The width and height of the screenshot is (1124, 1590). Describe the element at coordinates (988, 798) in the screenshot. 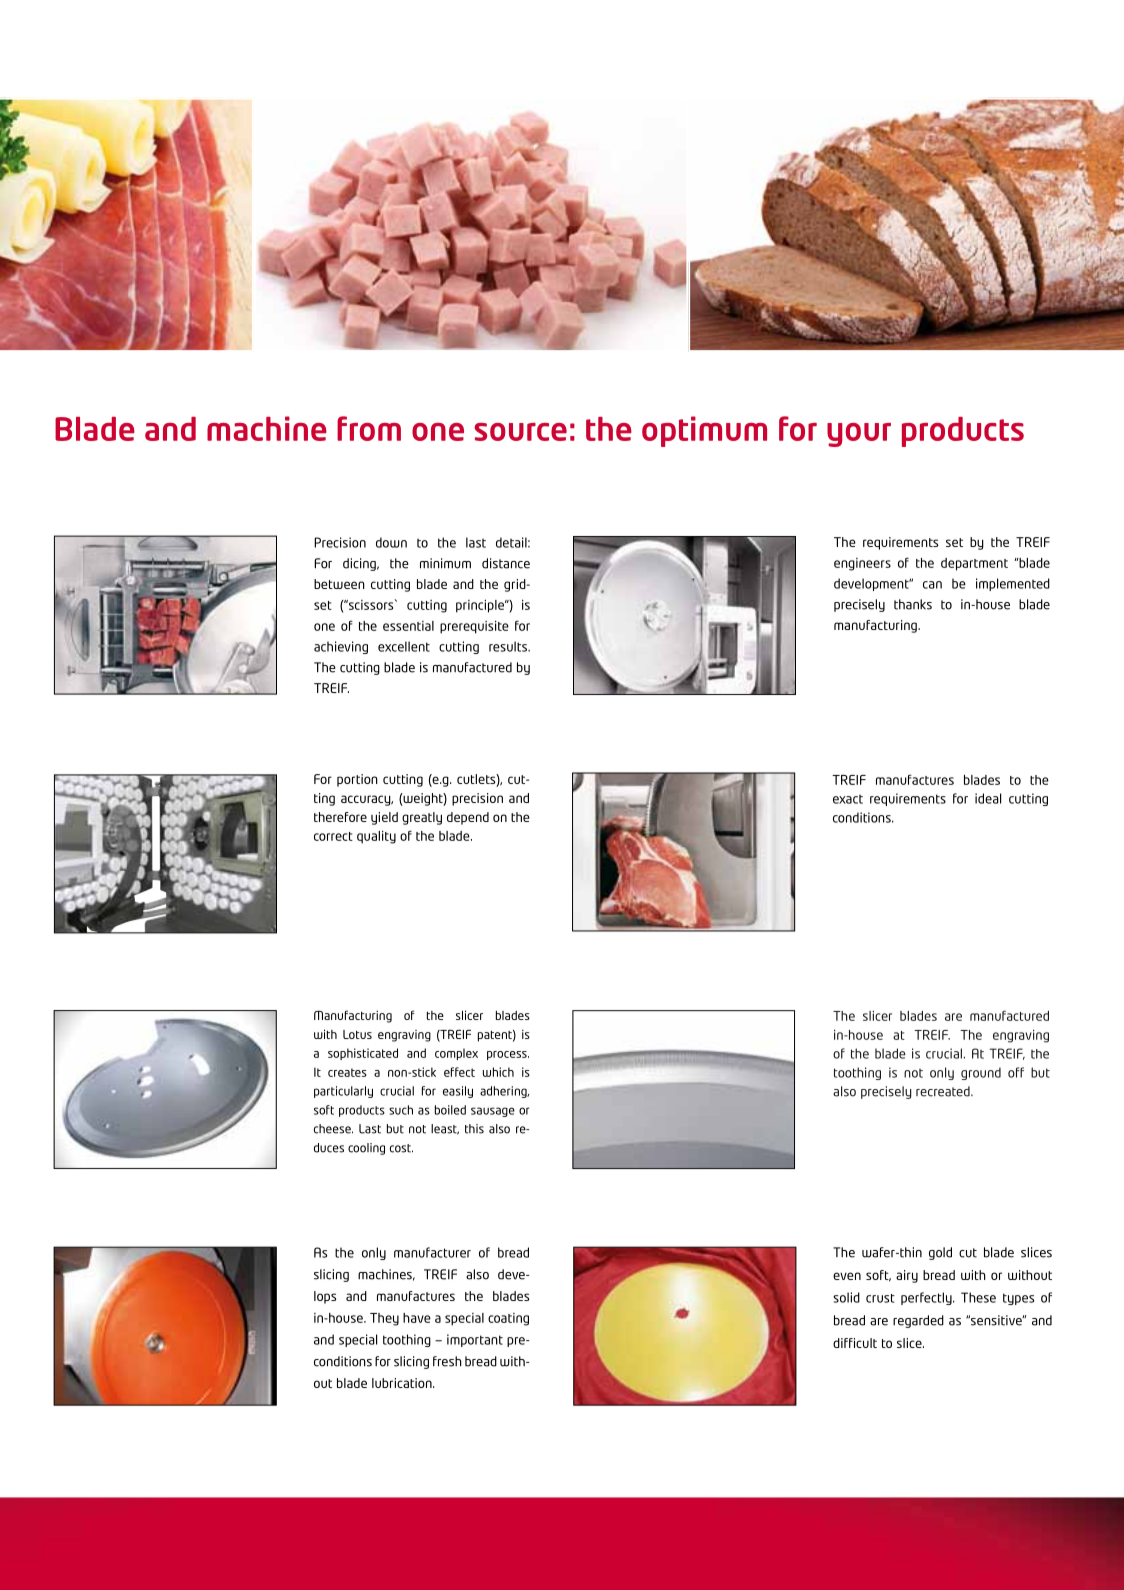

I see `ideal` at that location.
